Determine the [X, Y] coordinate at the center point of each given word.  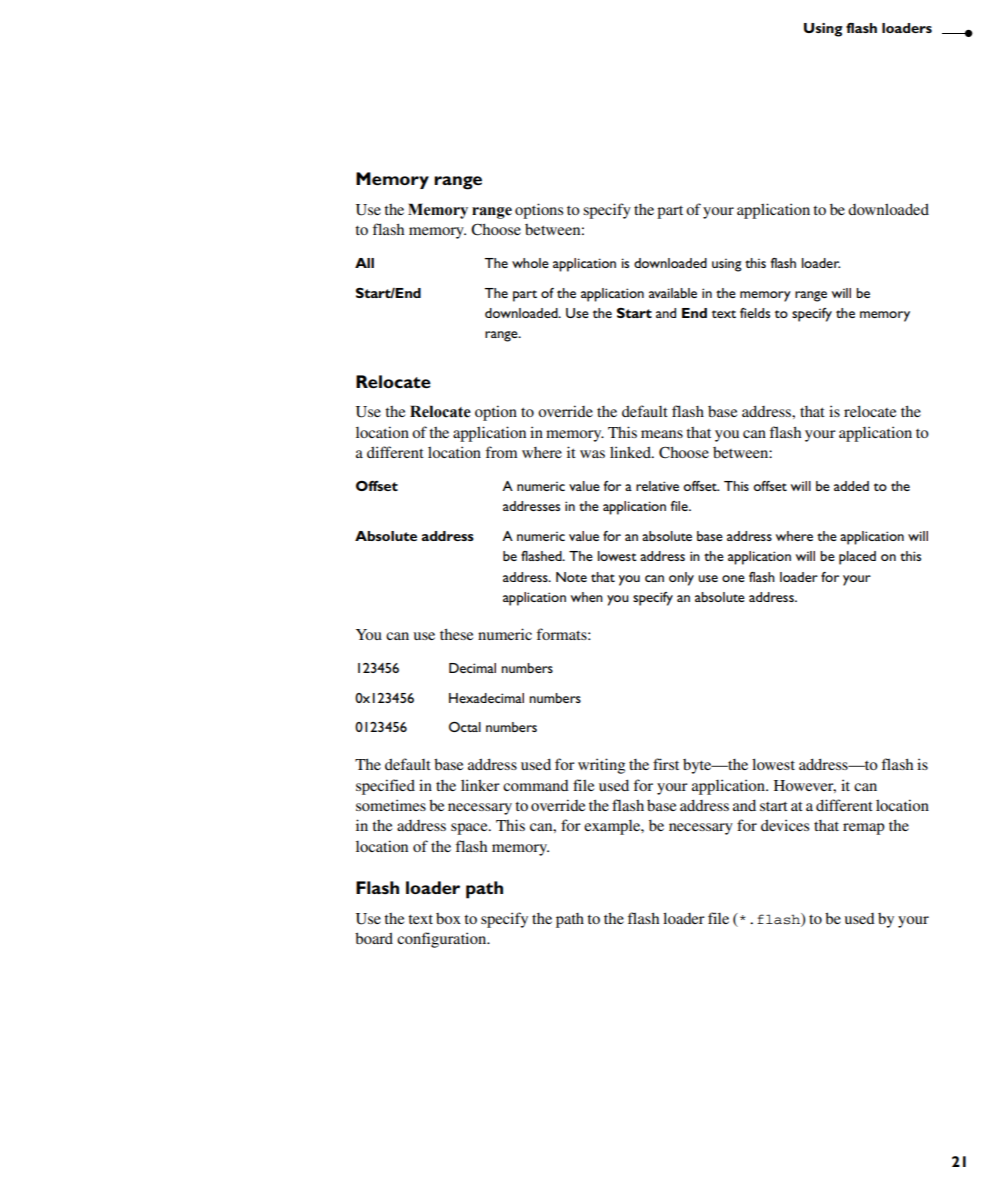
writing [601, 766]
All [364, 263]
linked [631, 452]
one [733, 578]
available [673, 293]
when [587, 597]
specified [385, 787]
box [448, 918]
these [456, 634]
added [851, 486]
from [501, 452]
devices [785, 825]
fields [755, 313]
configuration [443, 940]
